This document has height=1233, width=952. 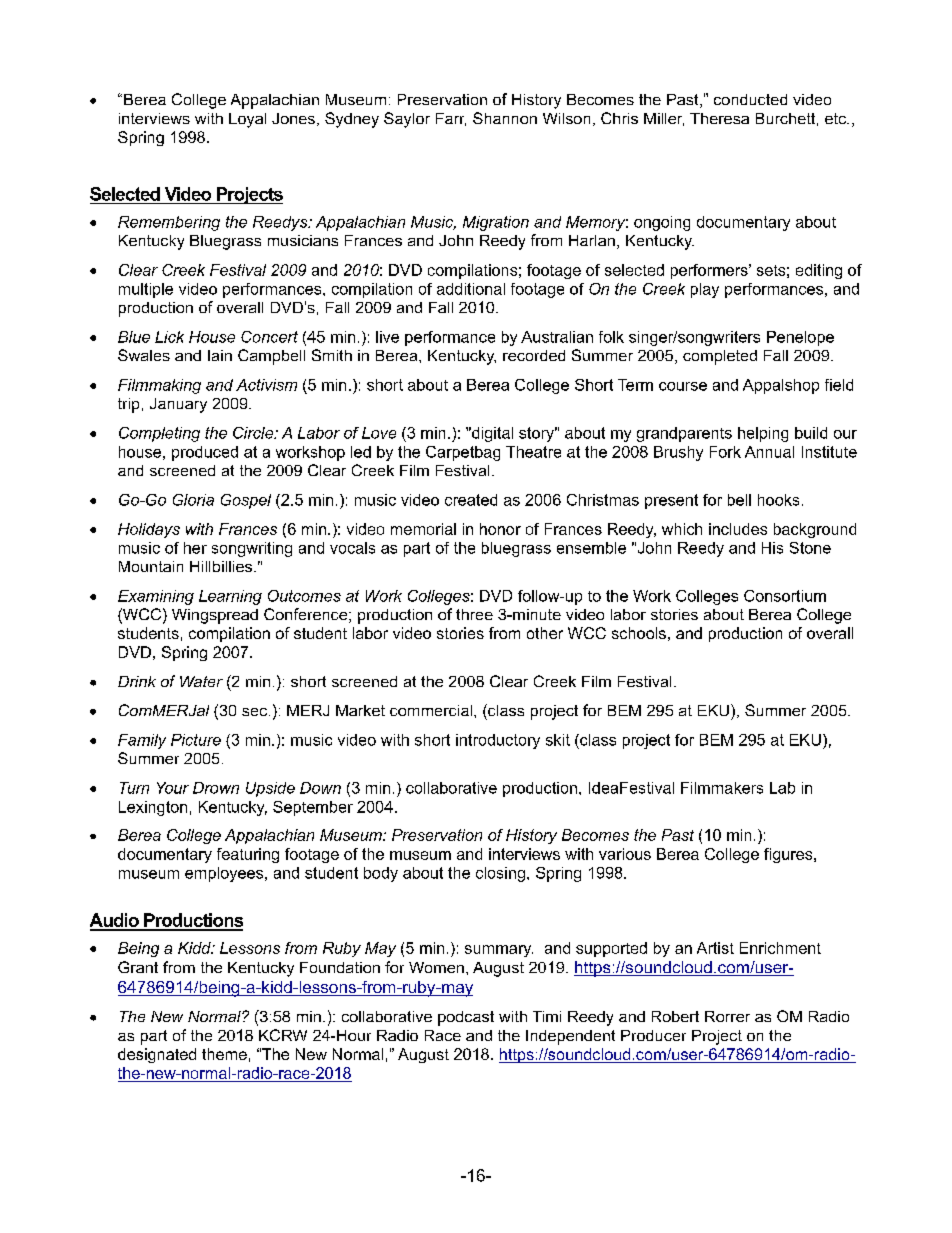 I want to click on theme, so click(x=224, y=1054).
